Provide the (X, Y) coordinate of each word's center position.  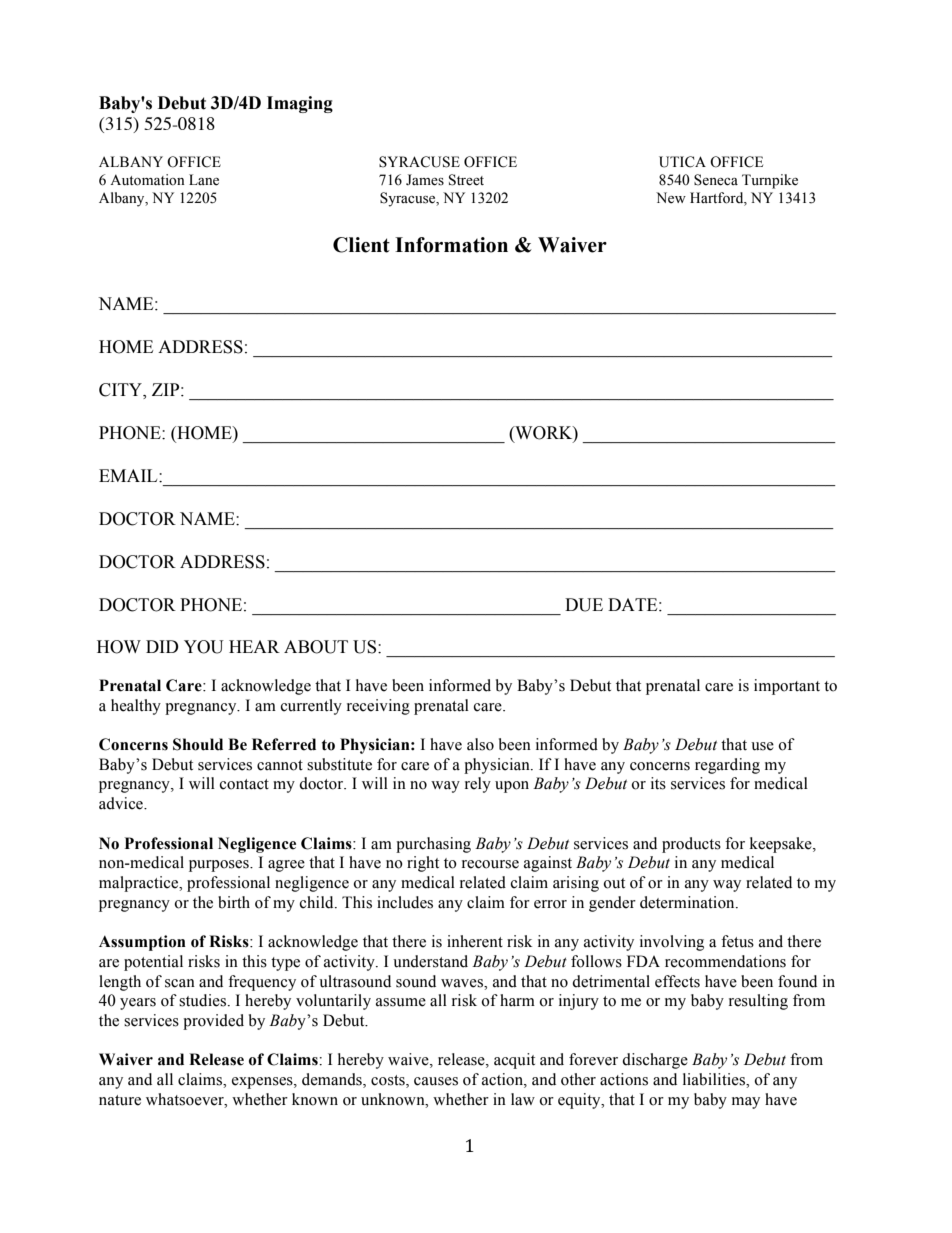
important (787, 687)
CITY (122, 390)
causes (436, 1081)
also (480, 744)
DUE (584, 605)
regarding (727, 766)
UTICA (682, 162)
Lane (204, 180)
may (746, 1103)
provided (213, 1022)
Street (466, 180)
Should (198, 744)
